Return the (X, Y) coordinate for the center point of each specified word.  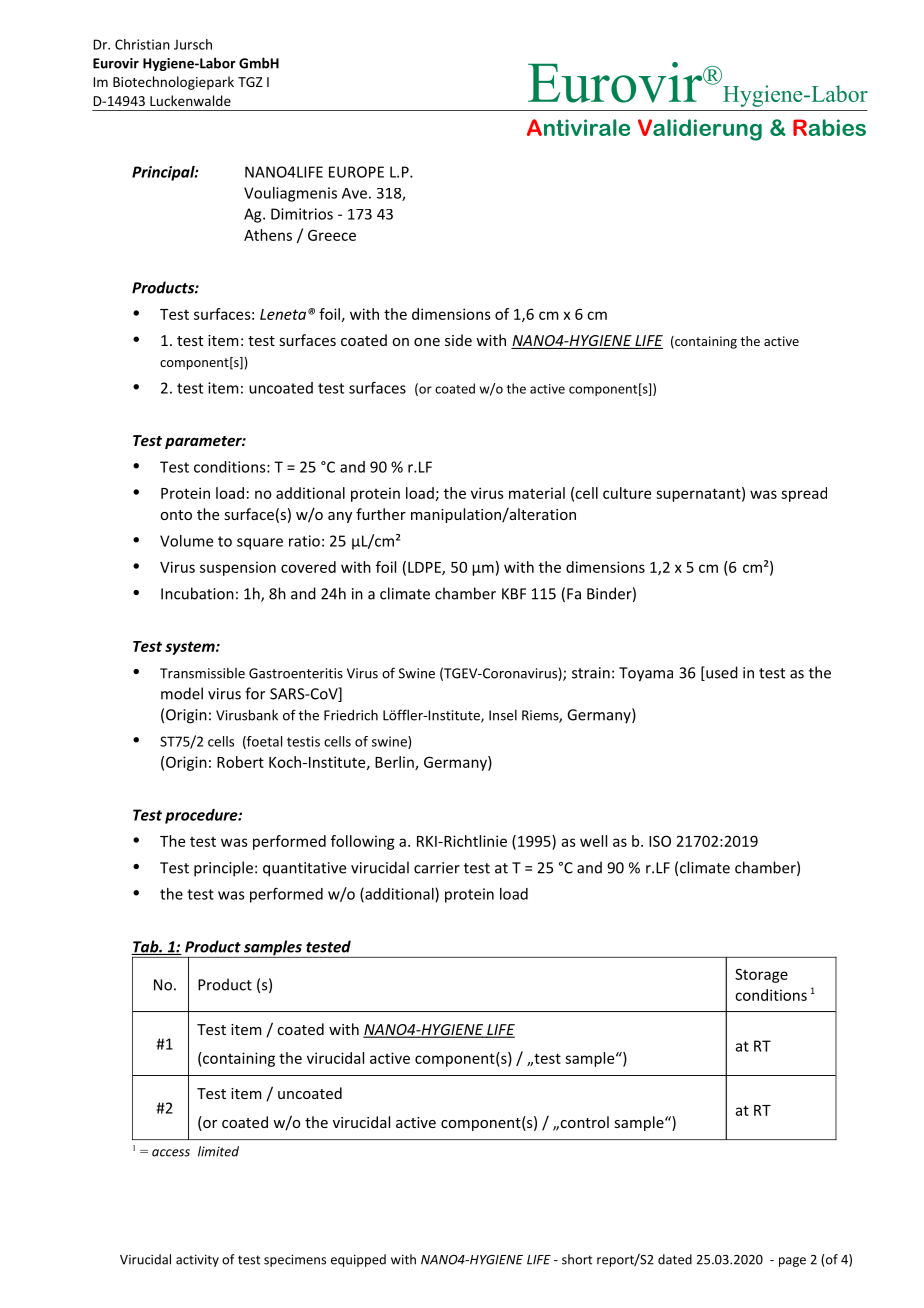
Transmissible (202, 673)
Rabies (829, 127)
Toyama (646, 674)
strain (591, 673)
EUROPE (356, 172)
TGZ (250, 82)
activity (197, 1260)
